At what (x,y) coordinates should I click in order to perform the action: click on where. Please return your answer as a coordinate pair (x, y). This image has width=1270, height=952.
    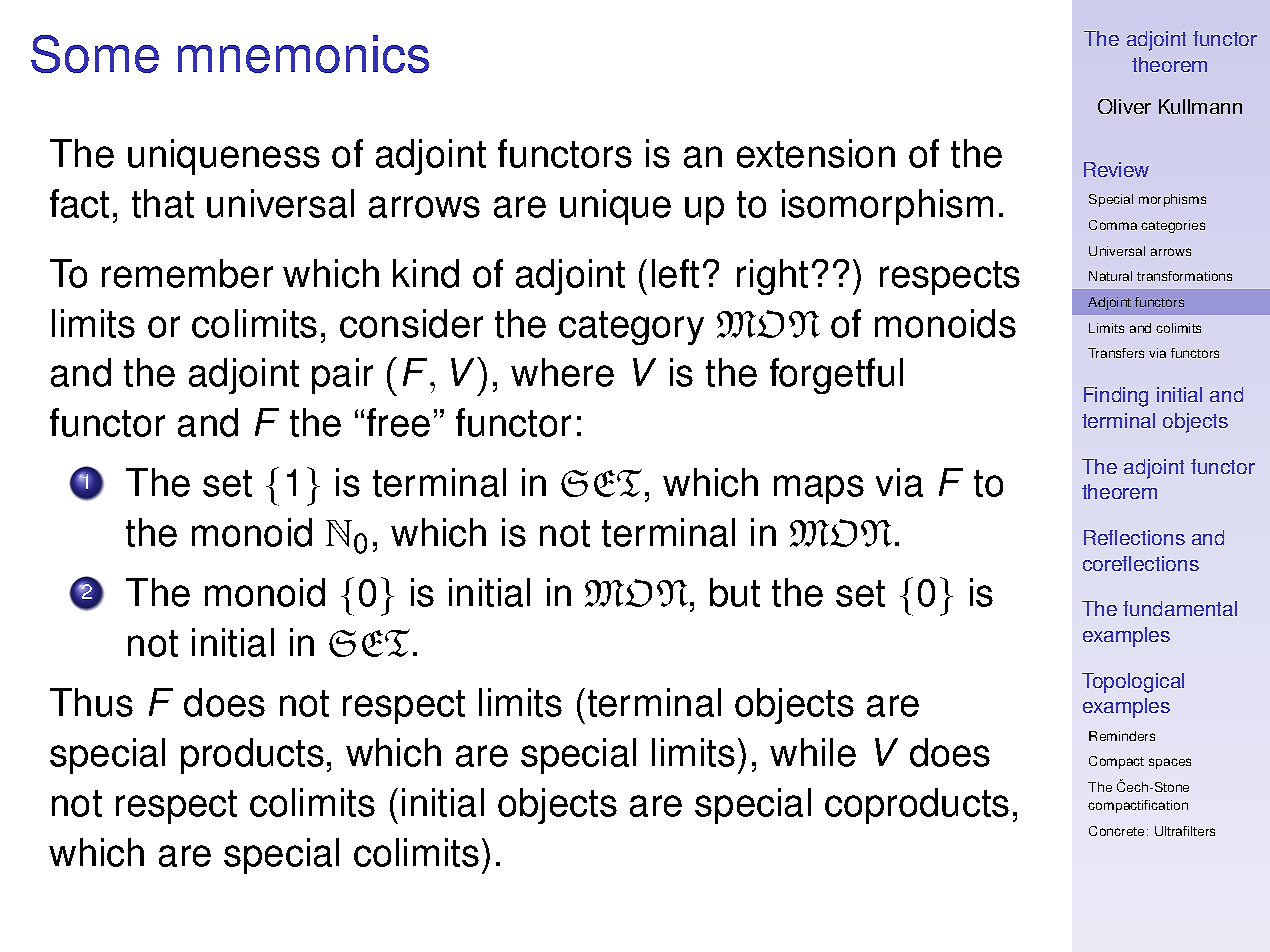
    Looking at the image, I should click on (562, 372).
